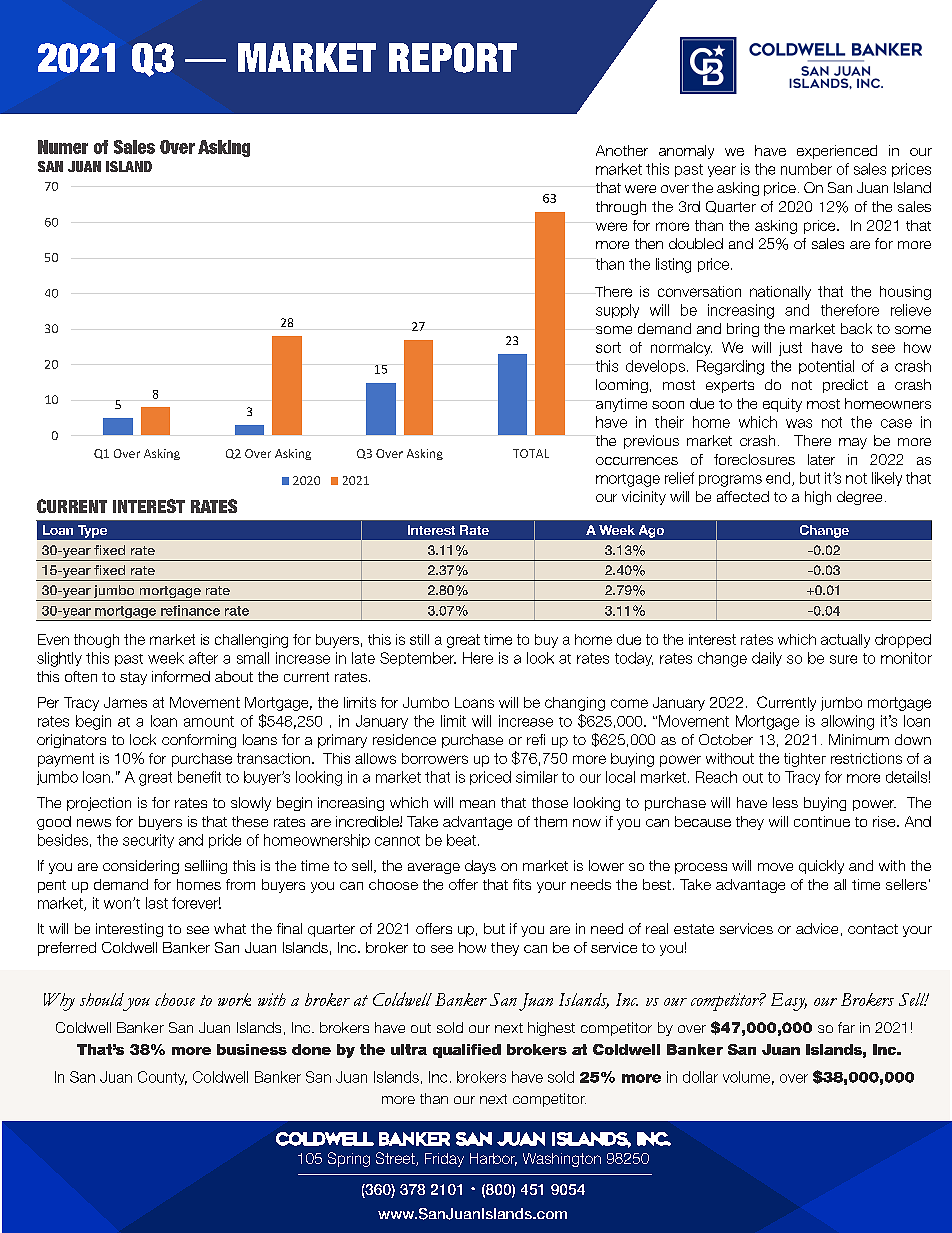 This document has height=1233, width=952. What do you see at coordinates (419, 639) in the document?
I see `still` at bounding box center [419, 639].
